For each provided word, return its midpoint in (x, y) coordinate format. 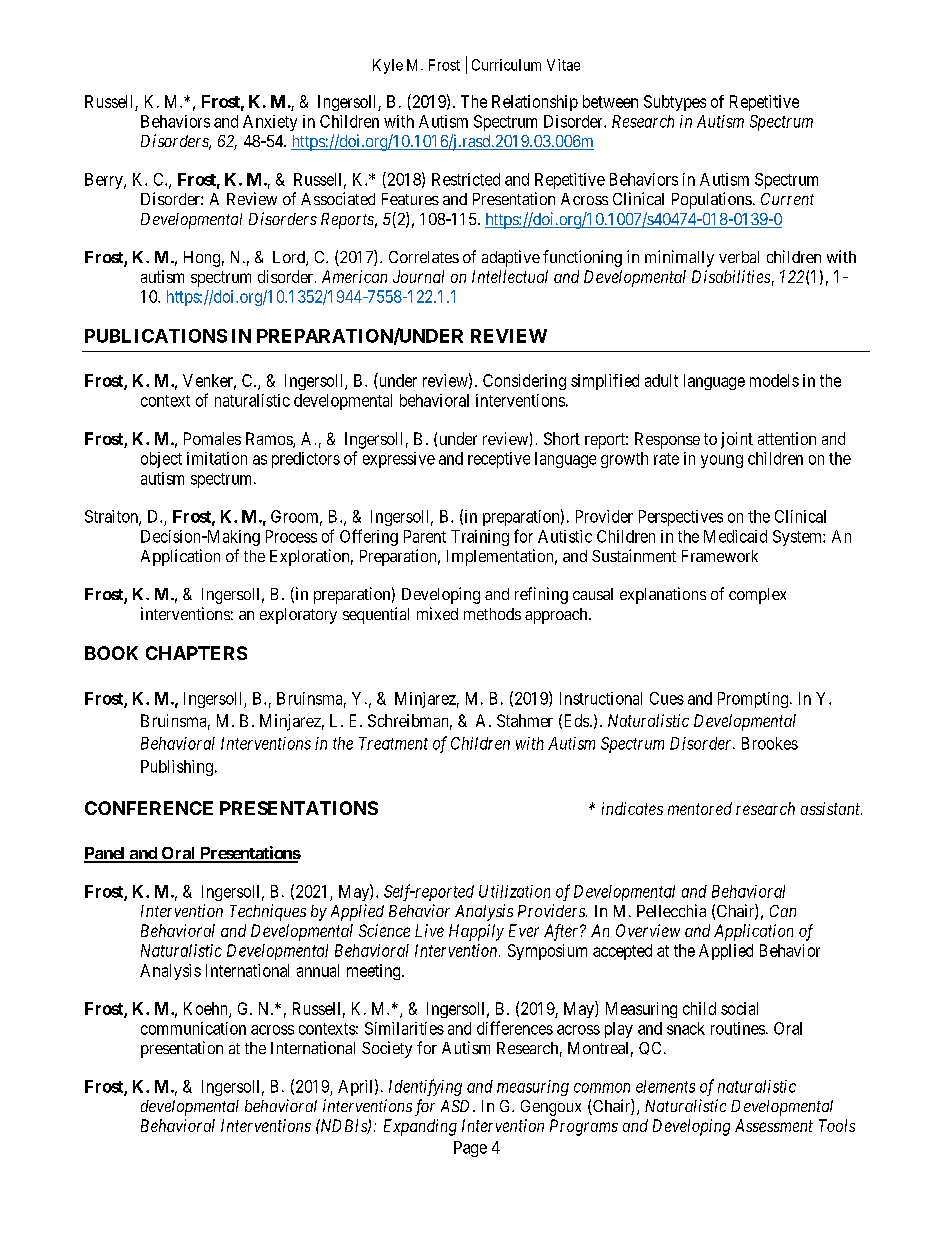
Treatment (393, 743)
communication (193, 1028)
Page (470, 1149)
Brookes (770, 743)
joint (737, 440)
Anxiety (270, 123)
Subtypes (675, 103)
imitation (217, 458)
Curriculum (506, 65)
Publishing (177, 768)
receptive (499, 460)
